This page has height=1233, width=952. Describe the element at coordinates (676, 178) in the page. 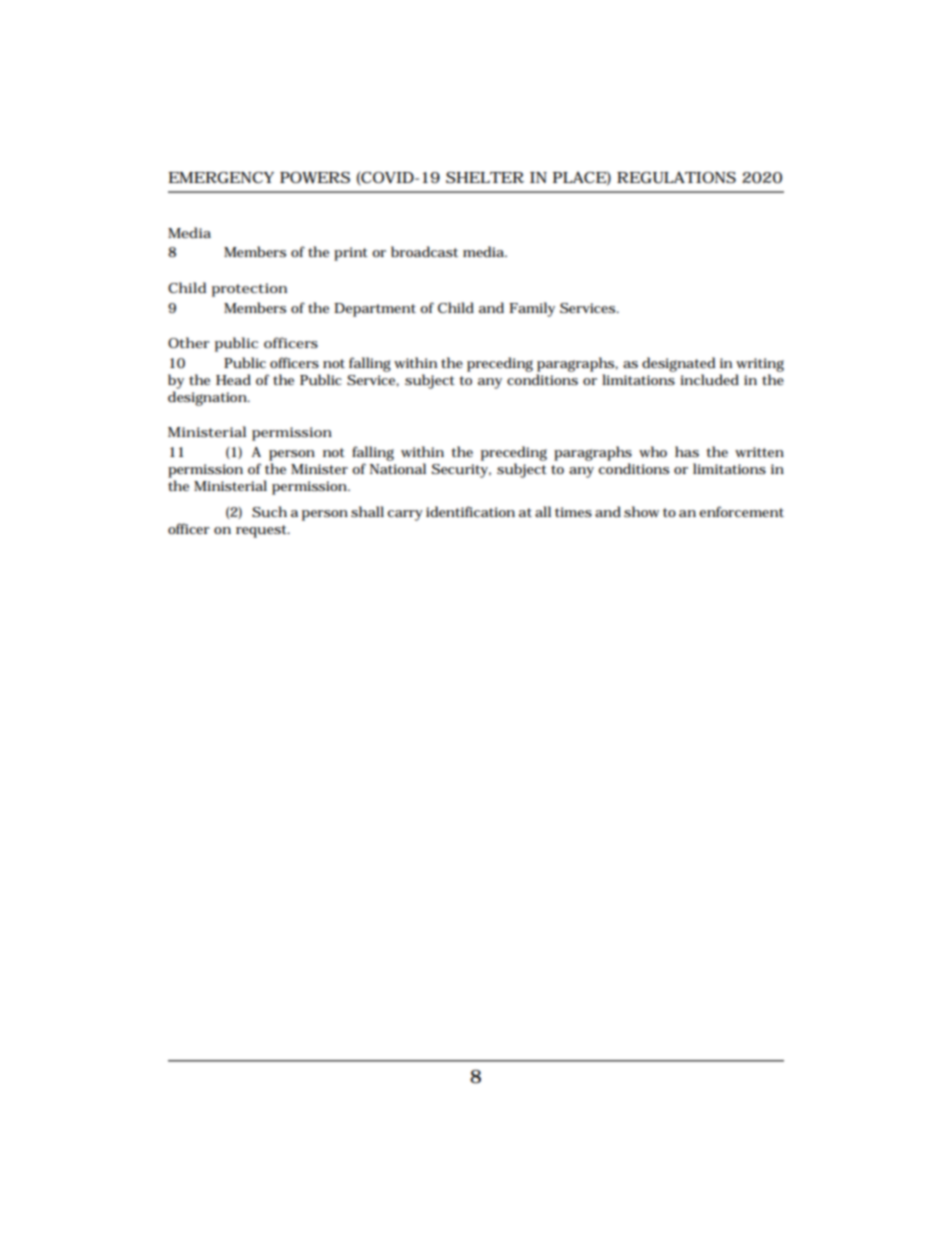

I see `REGULATIONS` at that location.
